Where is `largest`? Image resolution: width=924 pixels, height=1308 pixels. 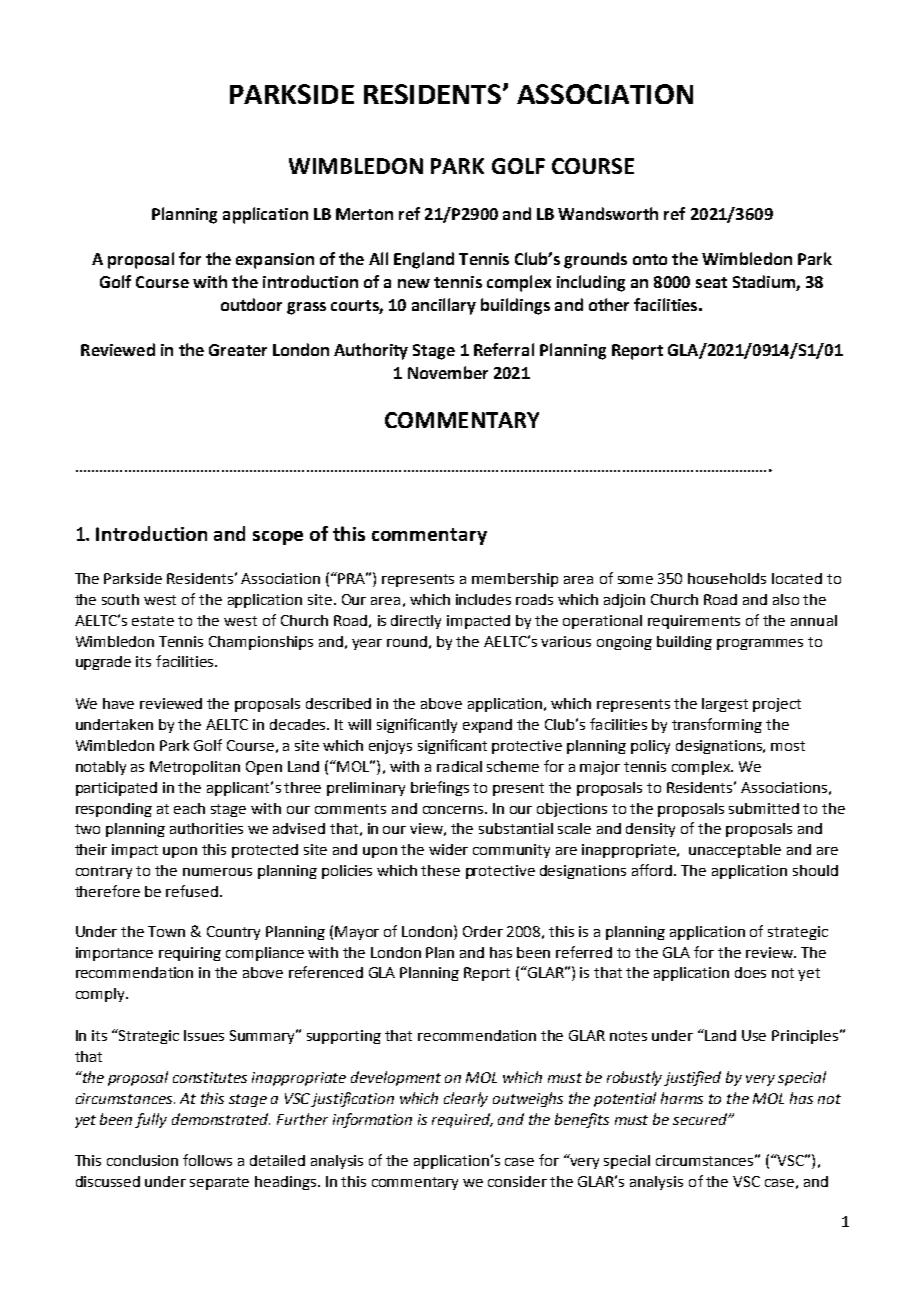 largest is located at coordinates (725, 705).
